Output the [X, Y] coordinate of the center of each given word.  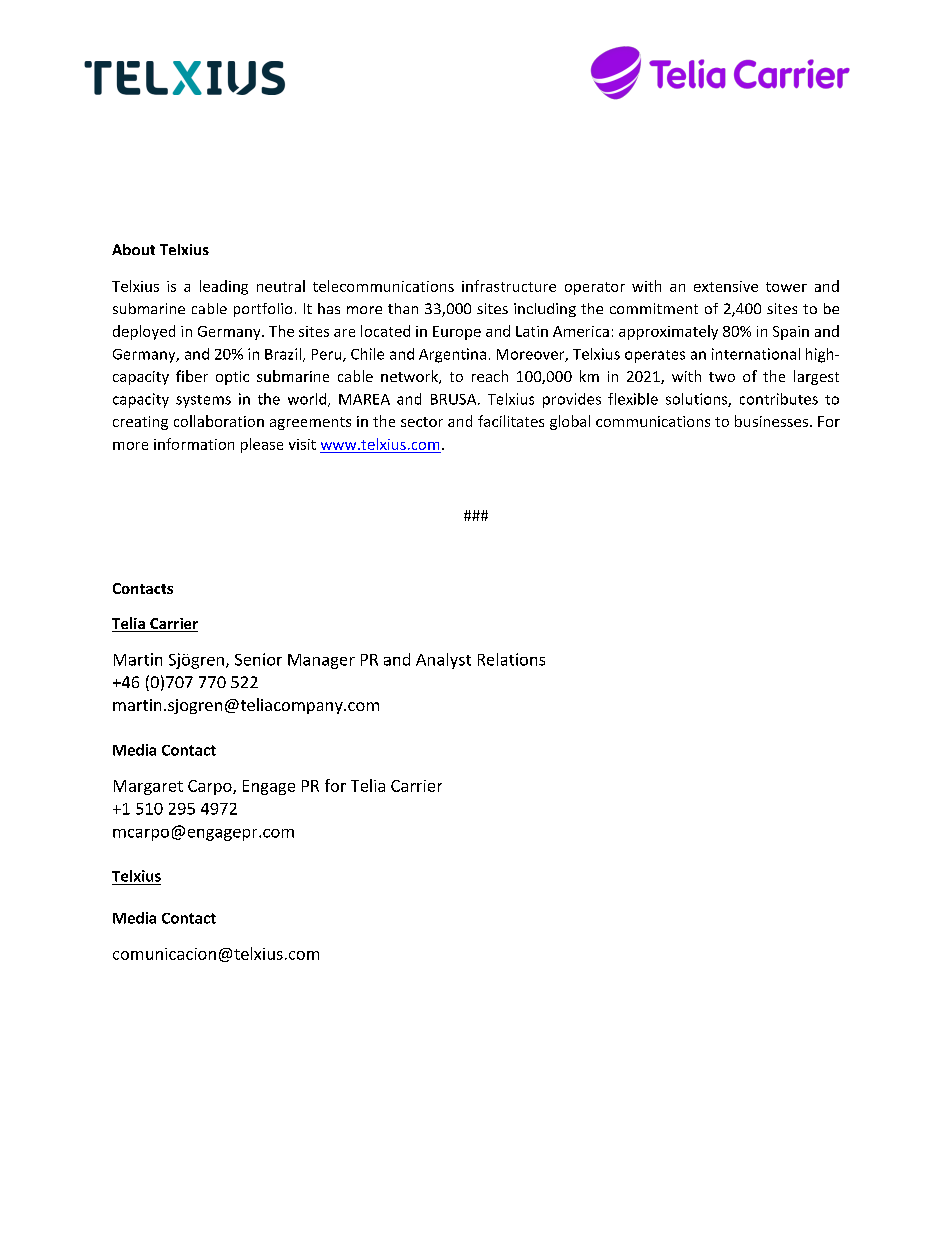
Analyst [443, 661]
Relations [511, 659]
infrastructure [509, 286]
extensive [726, 286]
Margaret [148, 787]
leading [224, 287]
